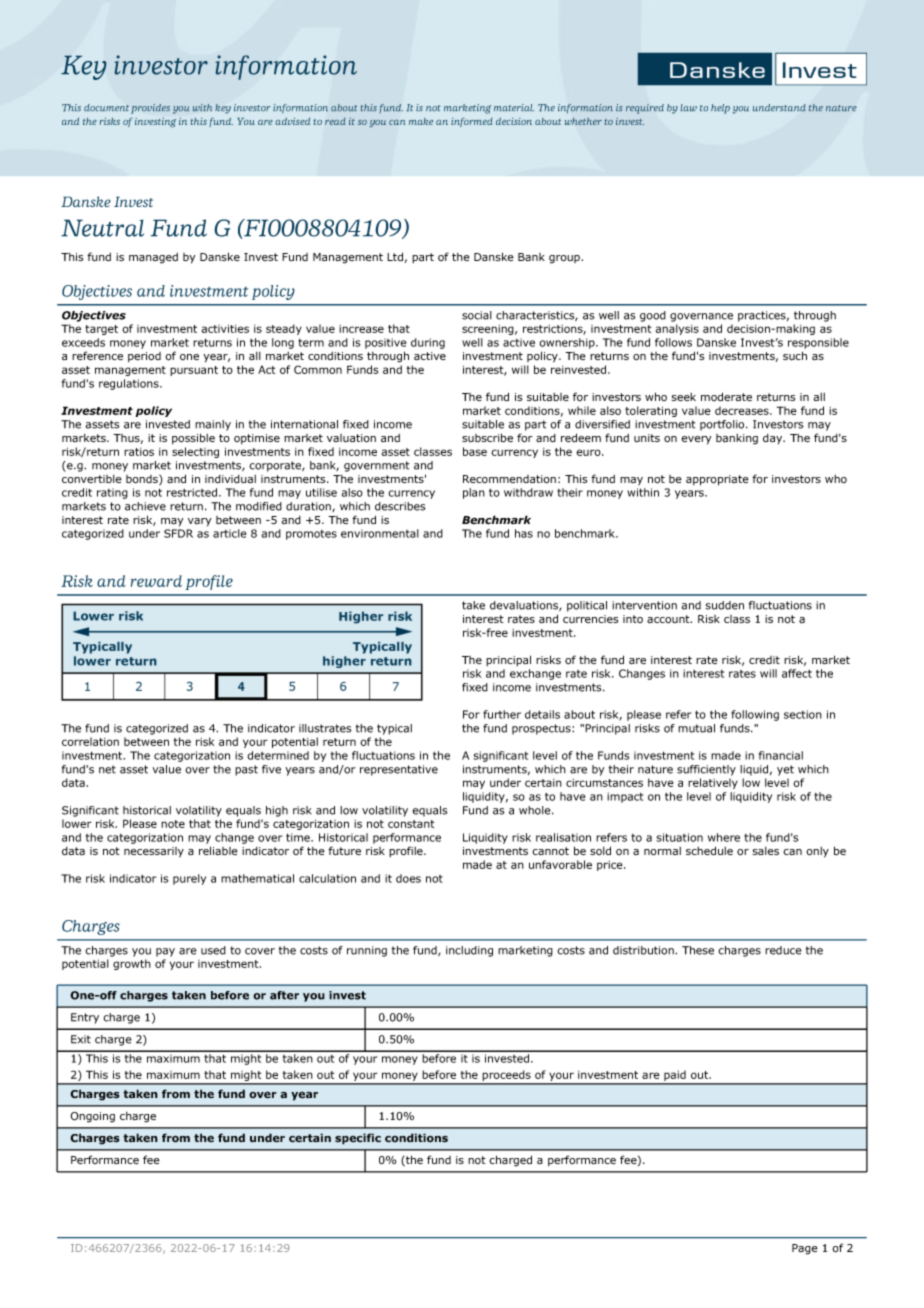 The image size is (924, 1308). Describe the element at coordinates (698, 950) in the document. I see `These` at that location.
